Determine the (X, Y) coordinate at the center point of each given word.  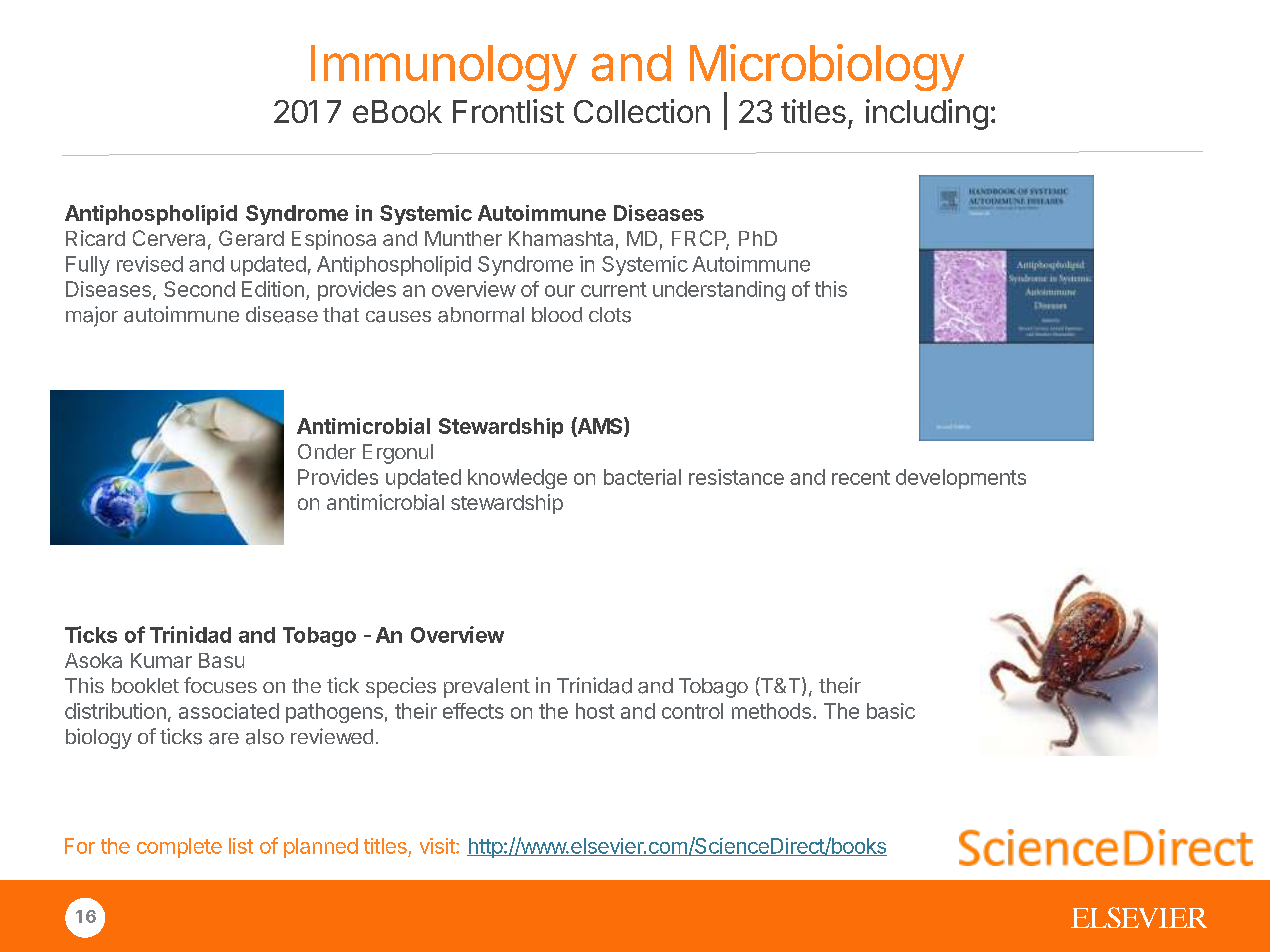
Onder (327, 451)
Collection (642, 111)
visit (438, 846)
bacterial (642, 477)
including (927, 114)
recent (861, 477)
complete (179, 848)
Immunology (444, 68)
